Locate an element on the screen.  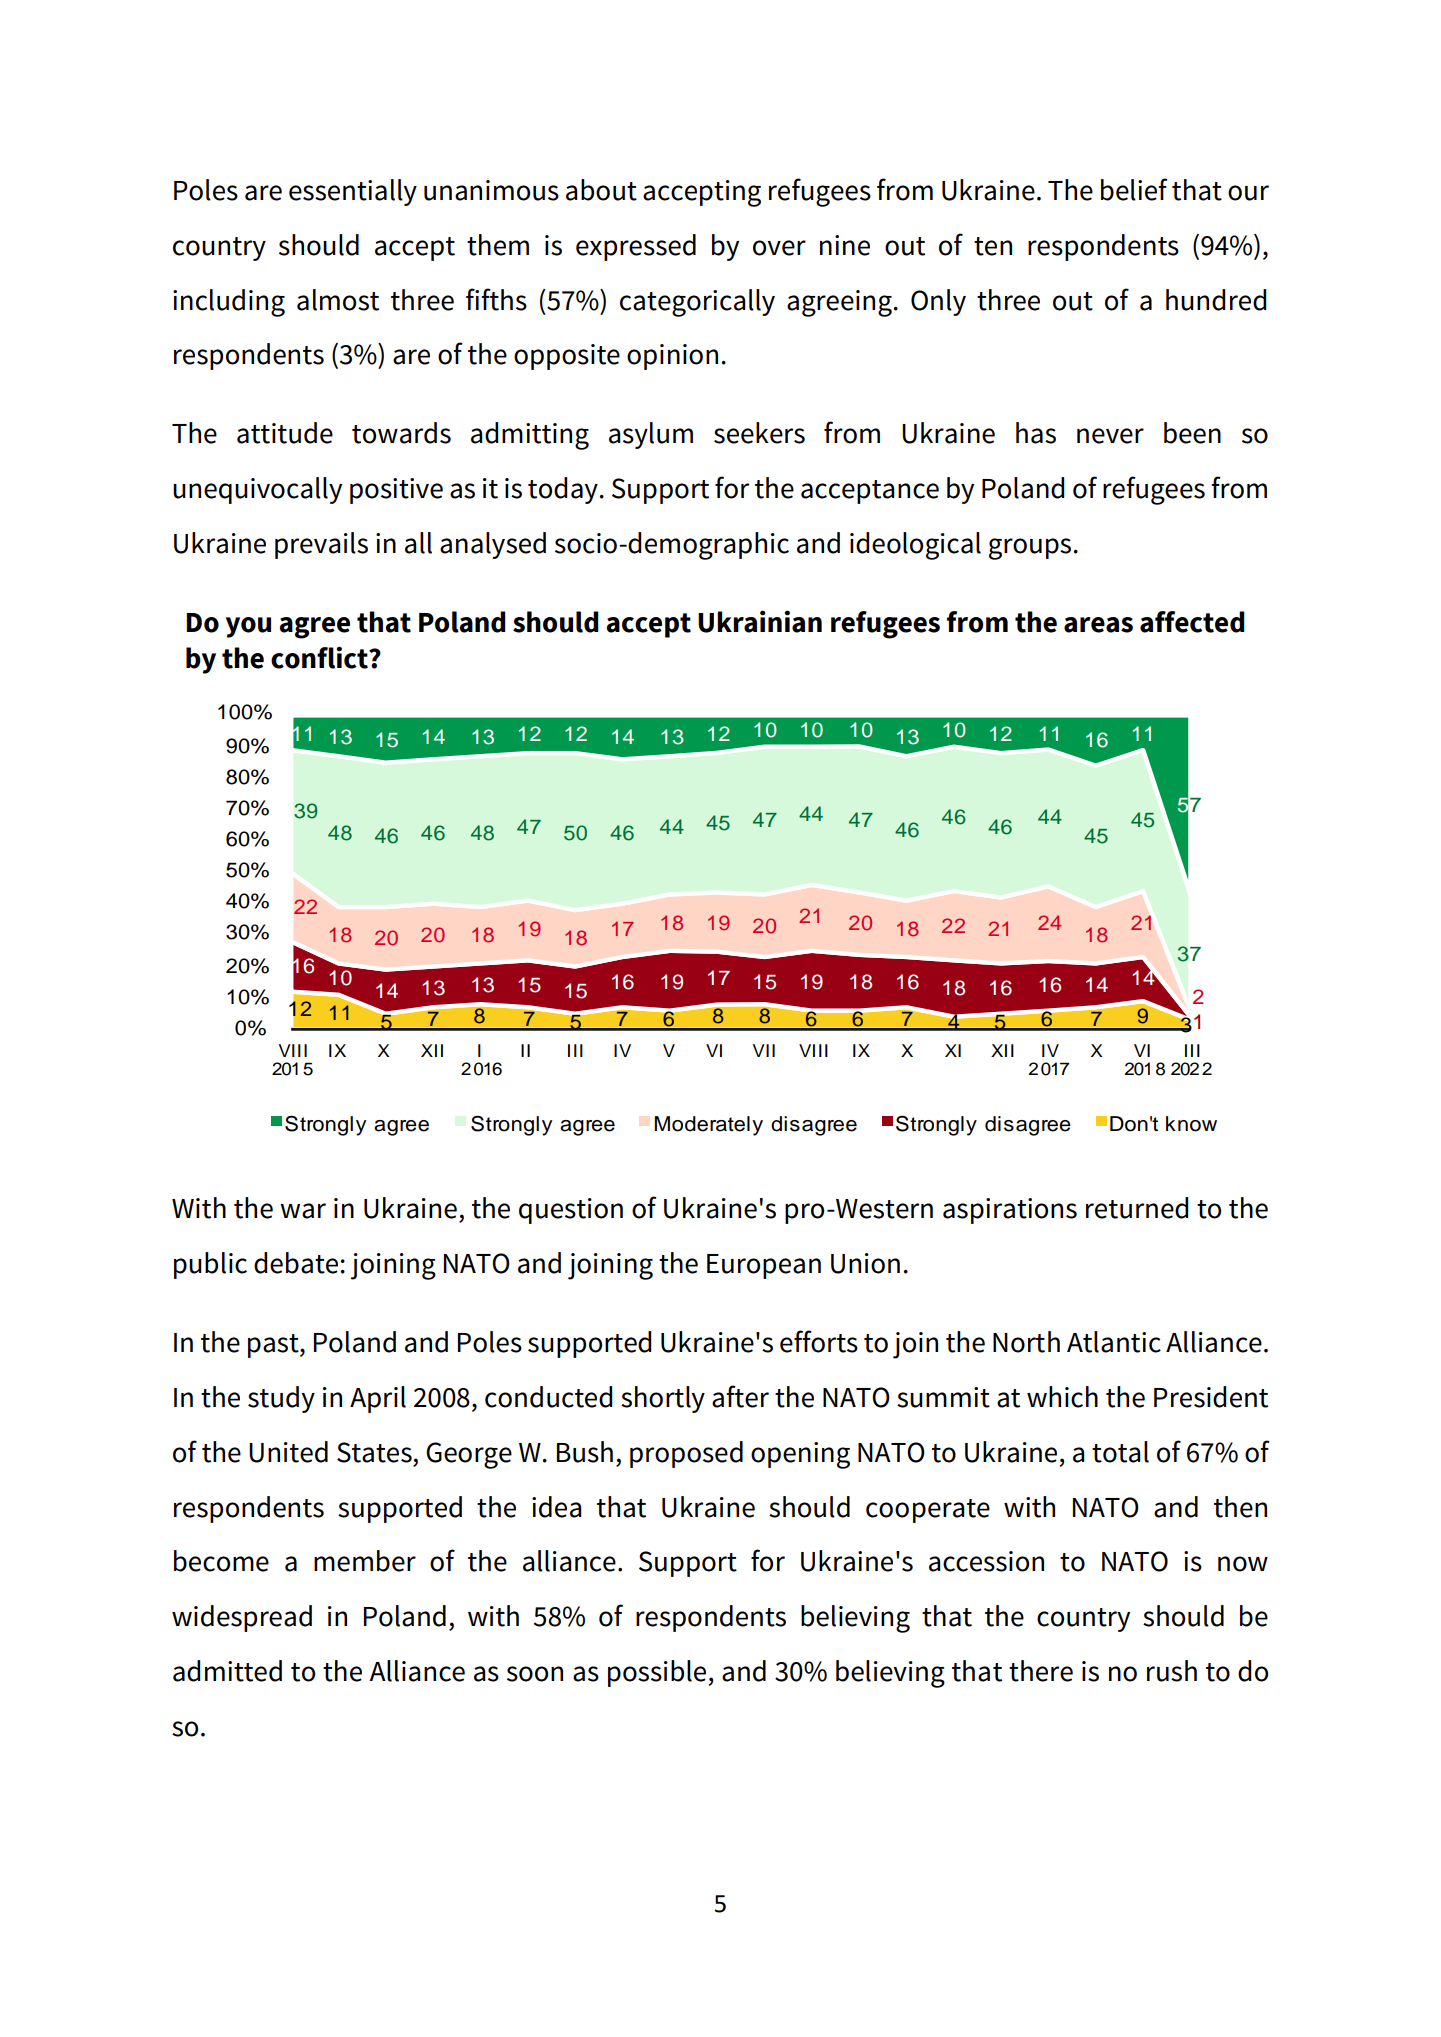
debate is located at coordinates (296, 1263).
